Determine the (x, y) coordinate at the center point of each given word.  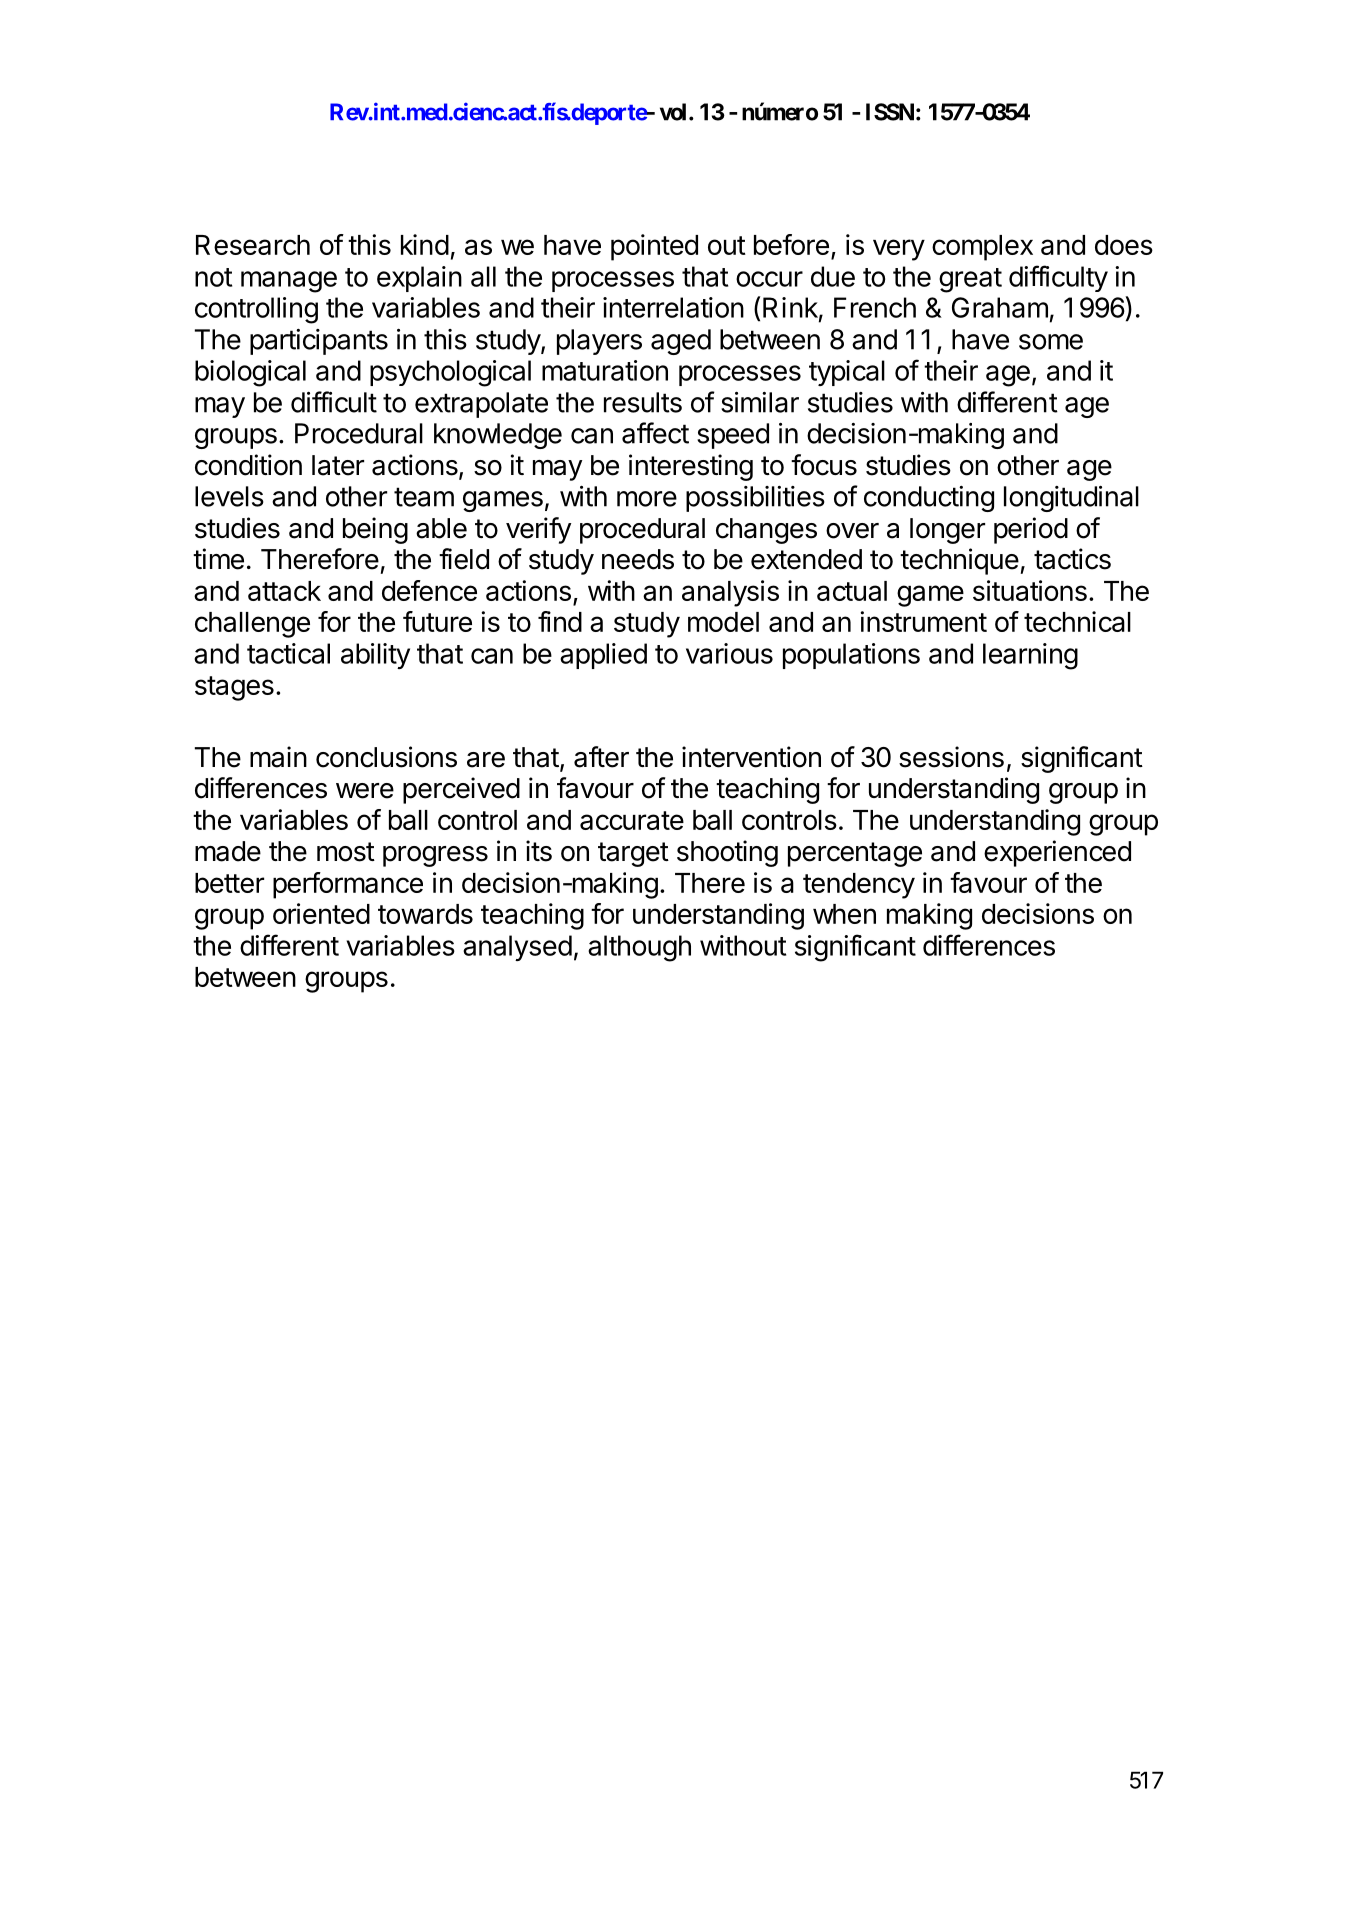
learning (1030, 656)
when (844, 914)
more (647, 499)
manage (289, 282)
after (601, 757)
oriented (321, 913)
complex (982, 248)
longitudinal (1071, 499)
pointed (654, 247)
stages (234, 688)
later (338, 465)
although (639, 948)
